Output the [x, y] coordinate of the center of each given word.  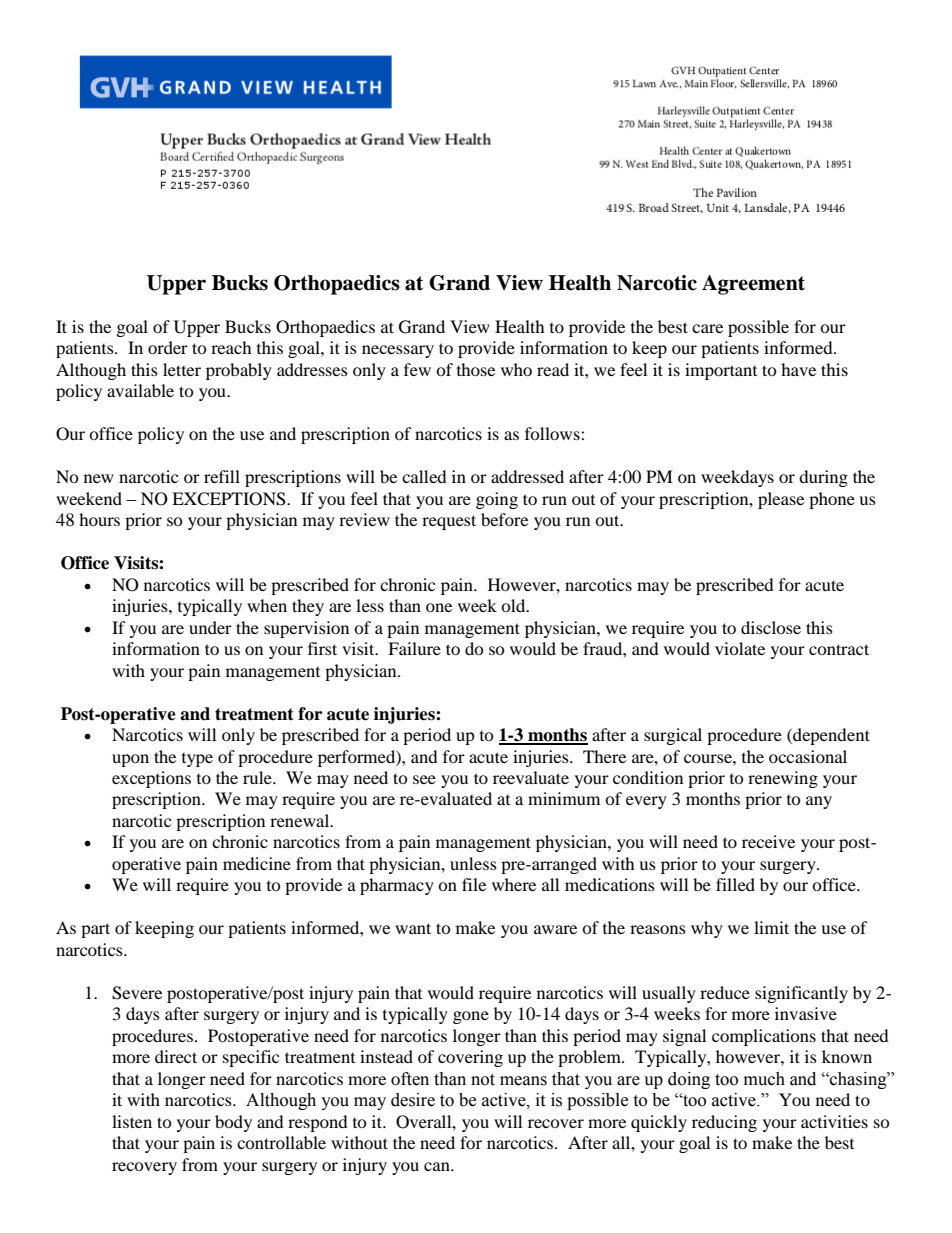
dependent [830, 736]
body [233, 1123]
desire [413, 1100]
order [168, 347]
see [424, 779]
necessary [398, 351]
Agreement [753, 285]
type [197, 760]
